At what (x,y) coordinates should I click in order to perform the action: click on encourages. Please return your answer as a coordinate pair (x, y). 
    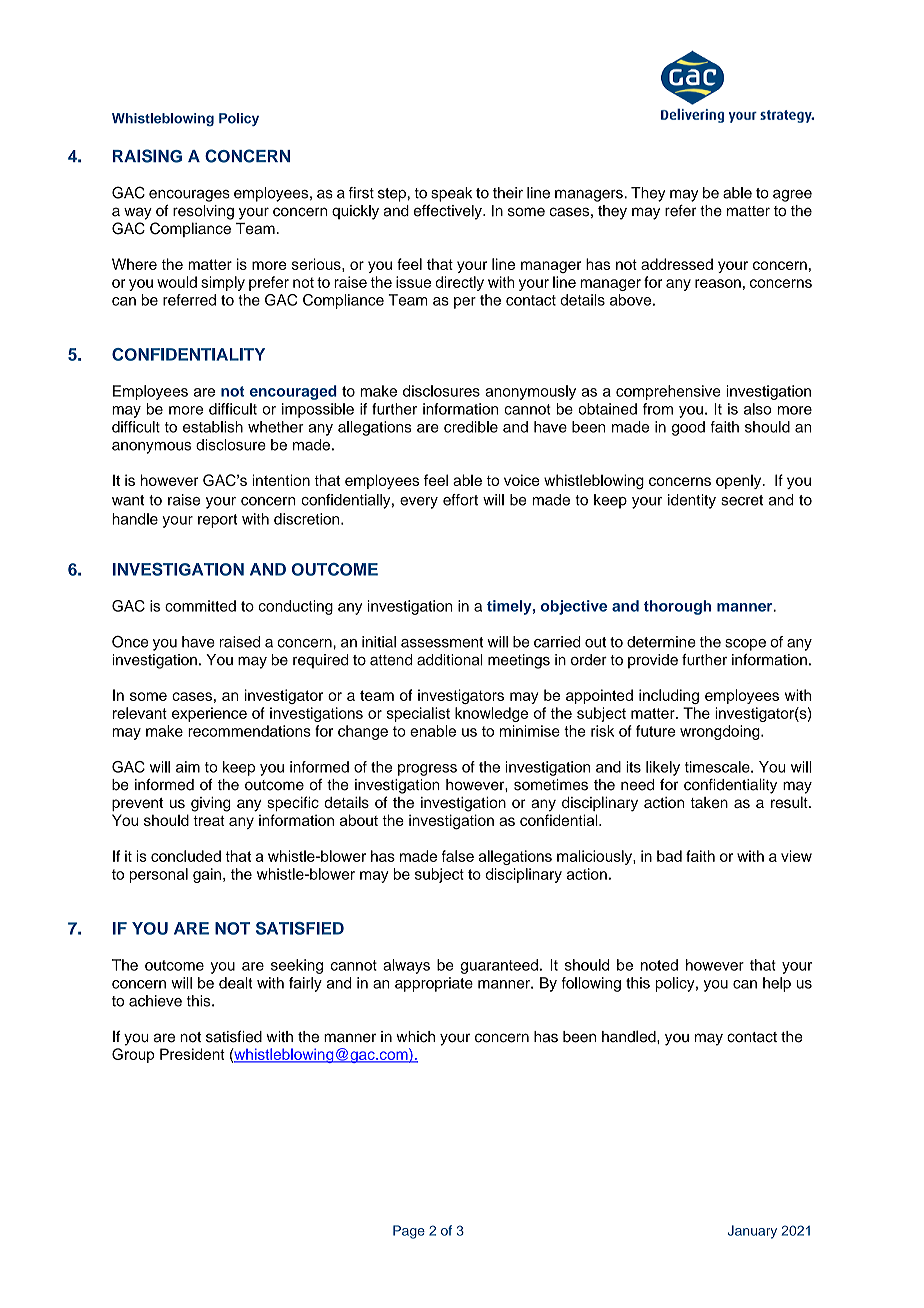
    Looking at the image, I should click on (189, 196).
